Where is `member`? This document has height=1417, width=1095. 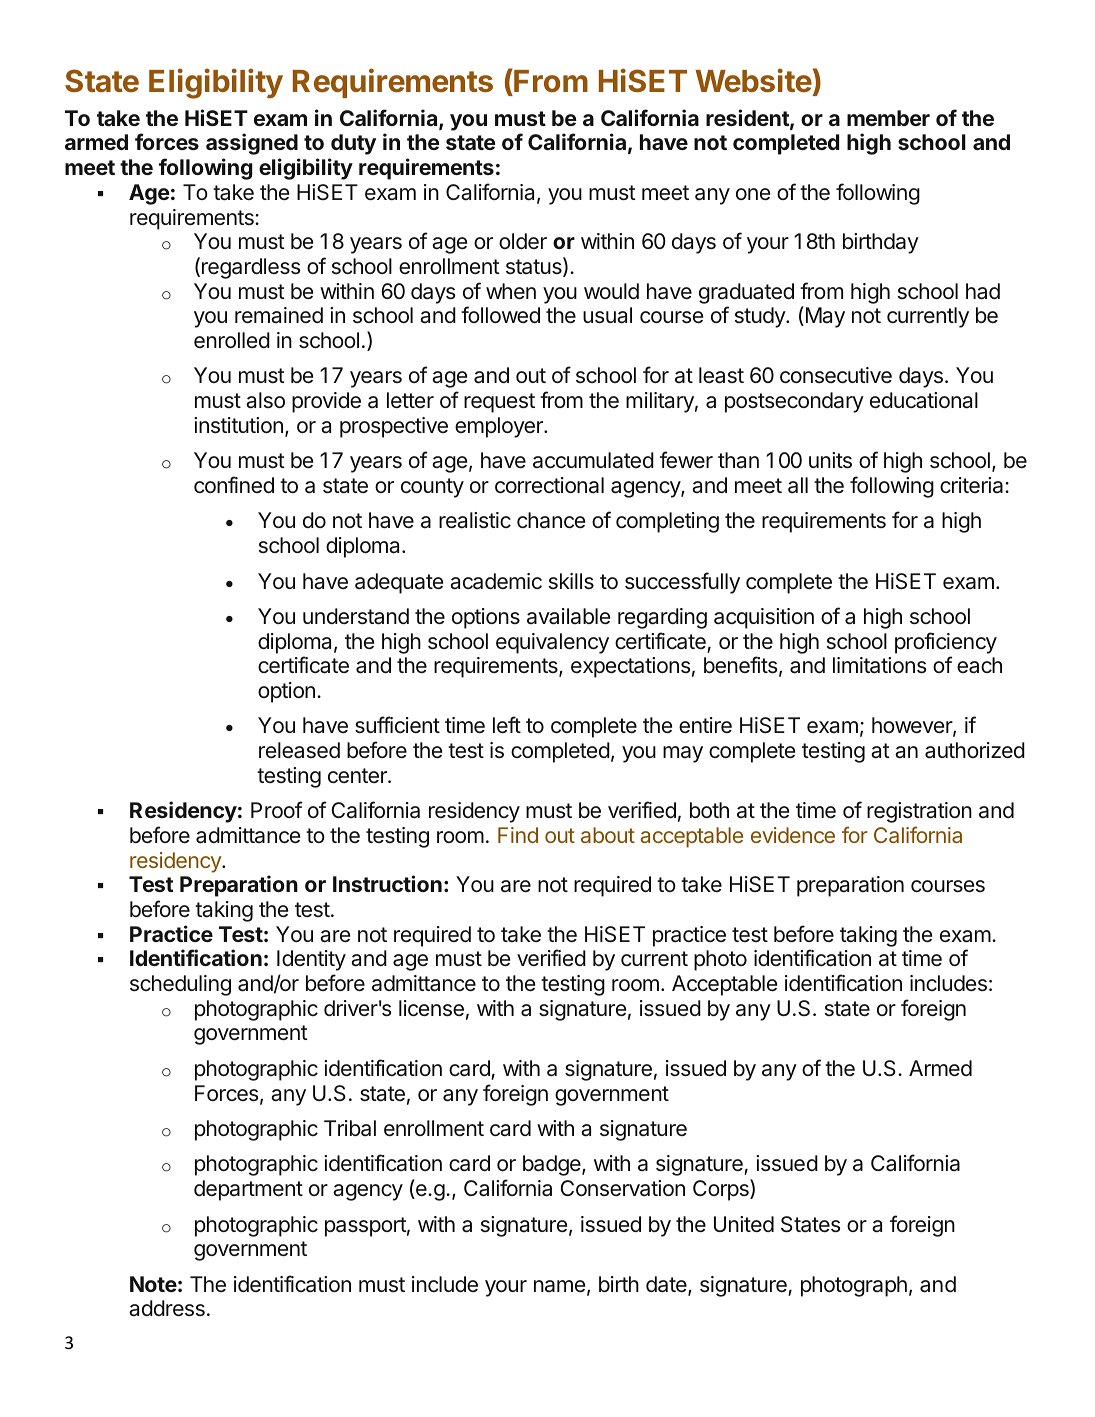 member is located at coordinates (888, 118).
